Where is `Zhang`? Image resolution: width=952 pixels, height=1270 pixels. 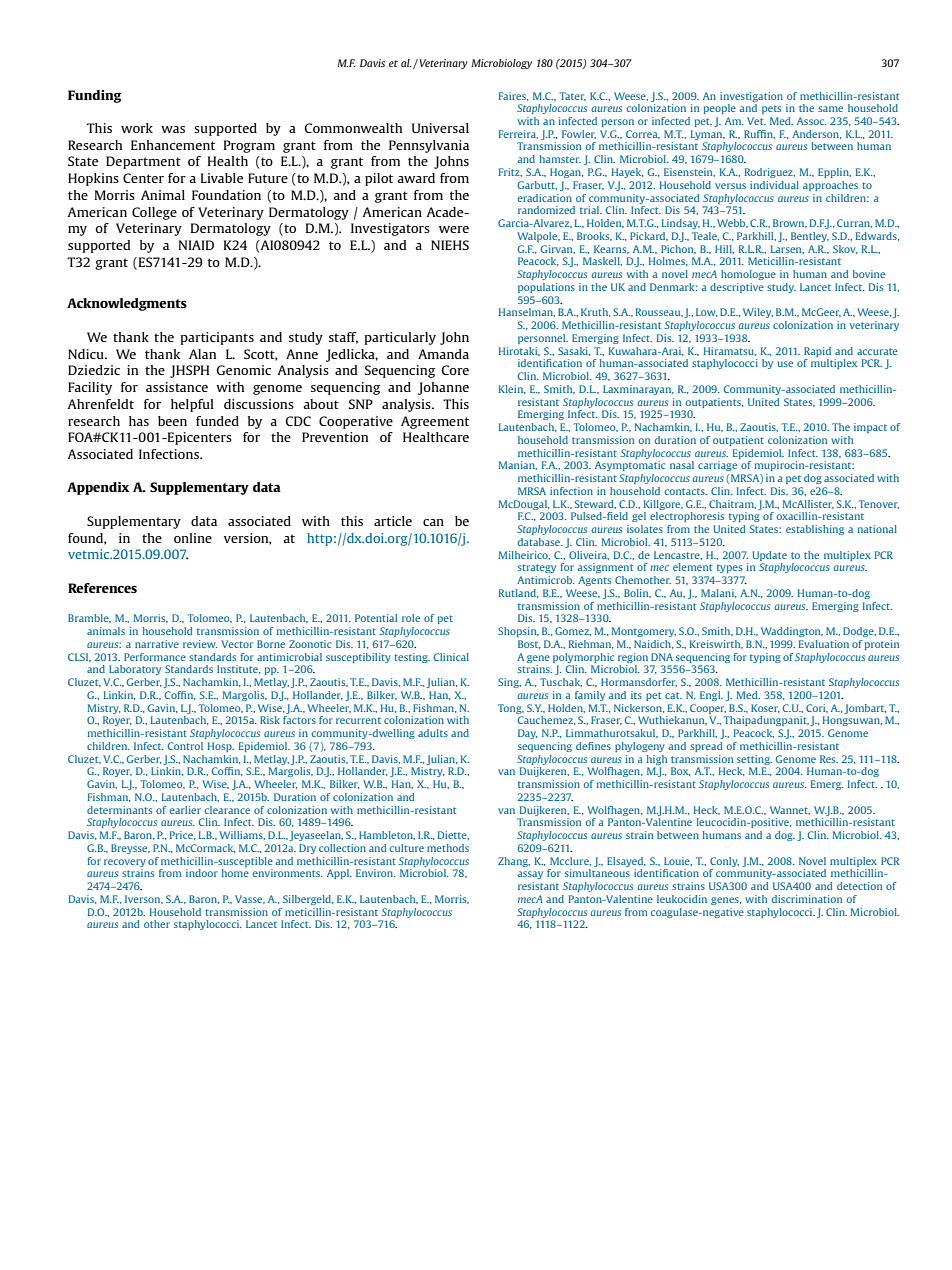
Zhang is located at coordinates (514, 862).
